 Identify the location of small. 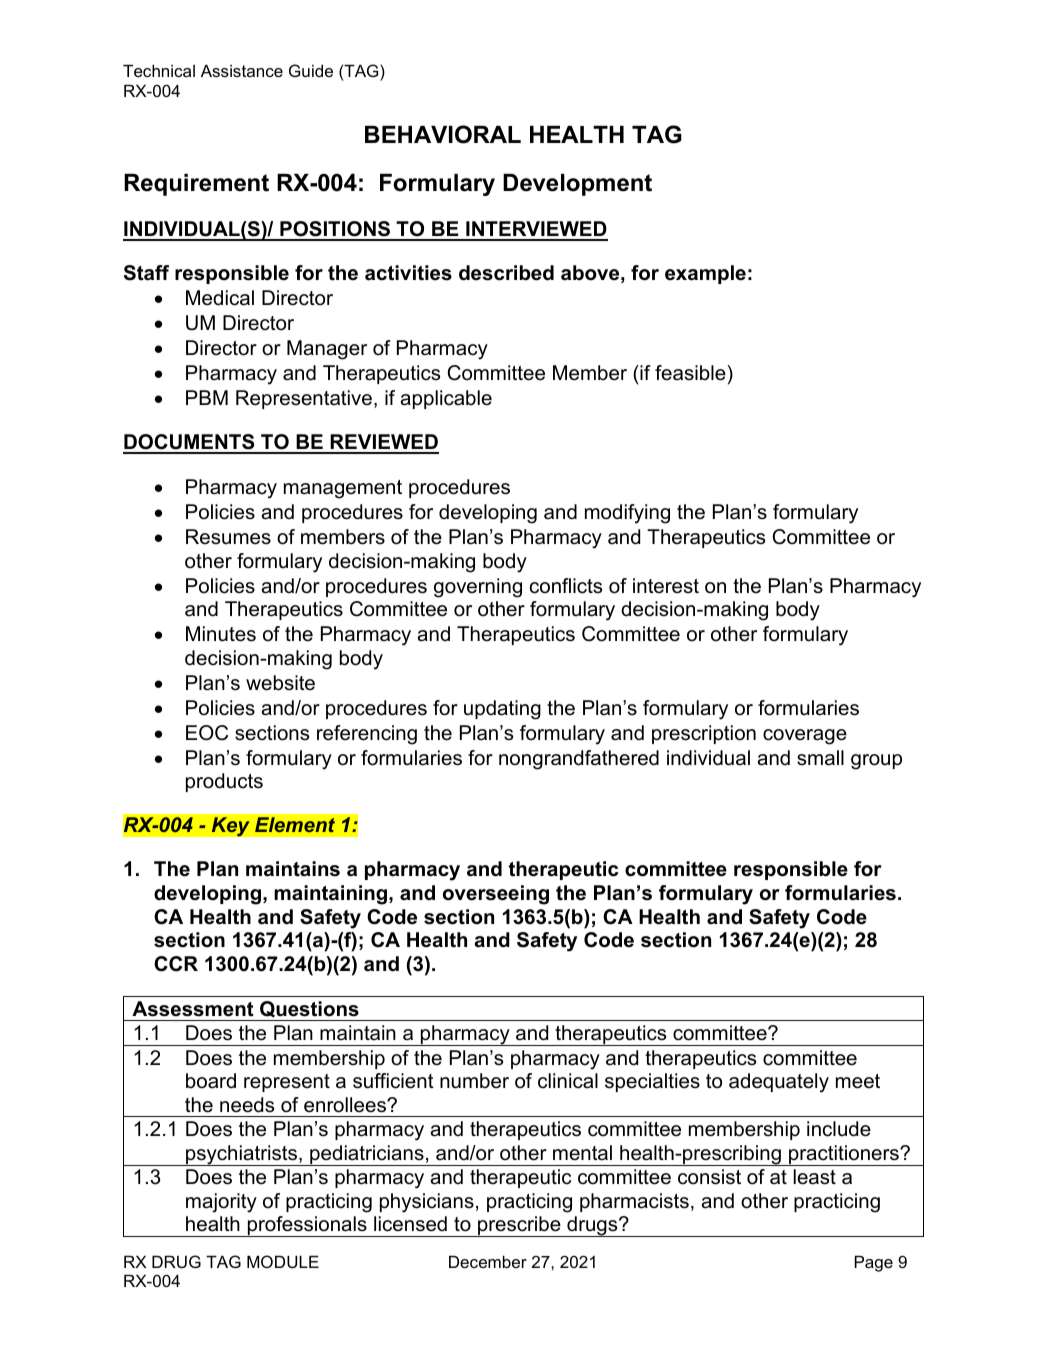
(820, 758).
